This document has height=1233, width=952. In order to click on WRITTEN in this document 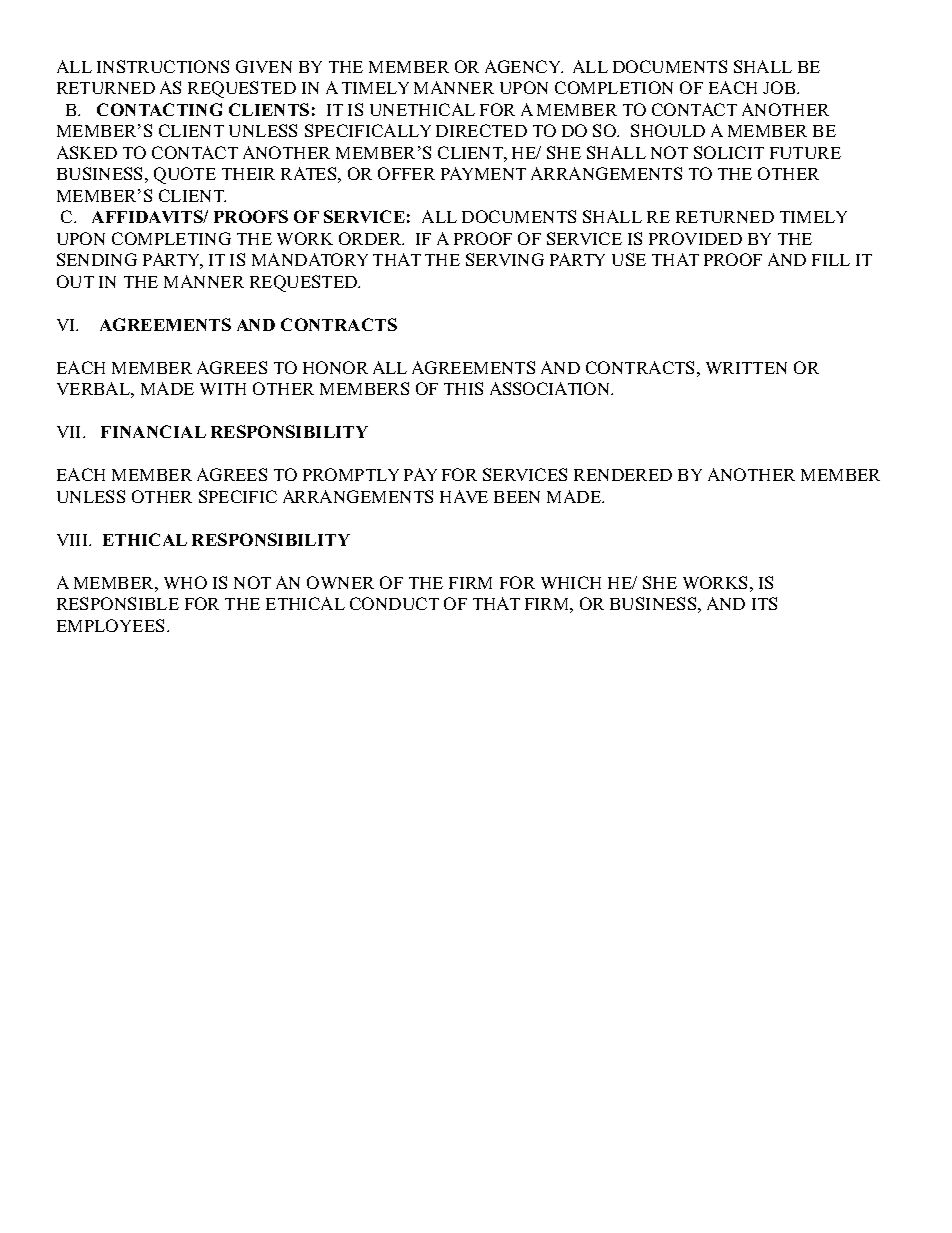, I will do `click(746, 368)`.
